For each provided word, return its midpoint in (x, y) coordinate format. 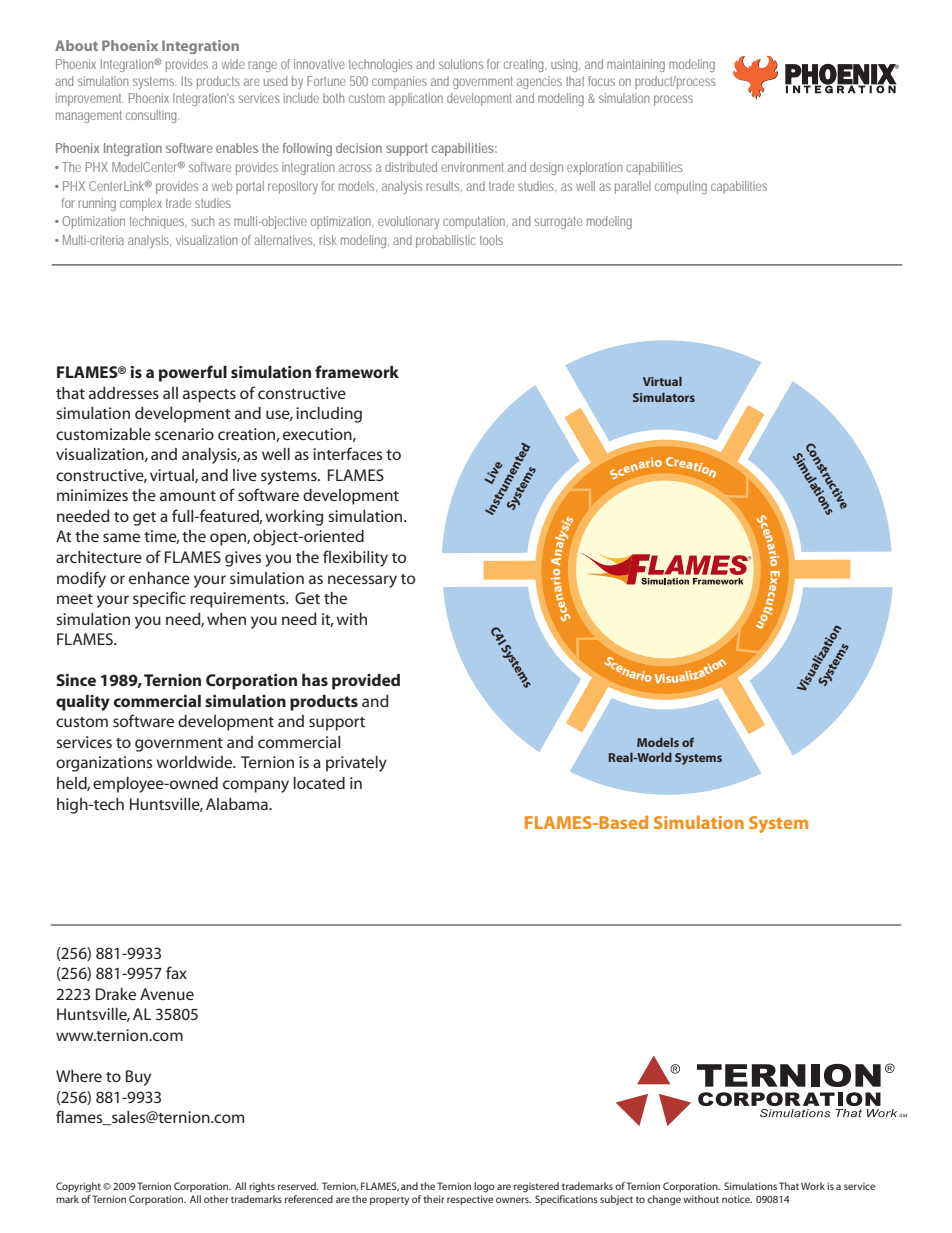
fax (176, 972)
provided (366, 682)
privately (356, 764)
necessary (362, 581)
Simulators (664, 397)
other (216, 1199)
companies (399, 82)
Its (187, 81)
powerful (193, 373)
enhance (159, 578)
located (319, 783)
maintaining (636, 65)
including (329, 415)
